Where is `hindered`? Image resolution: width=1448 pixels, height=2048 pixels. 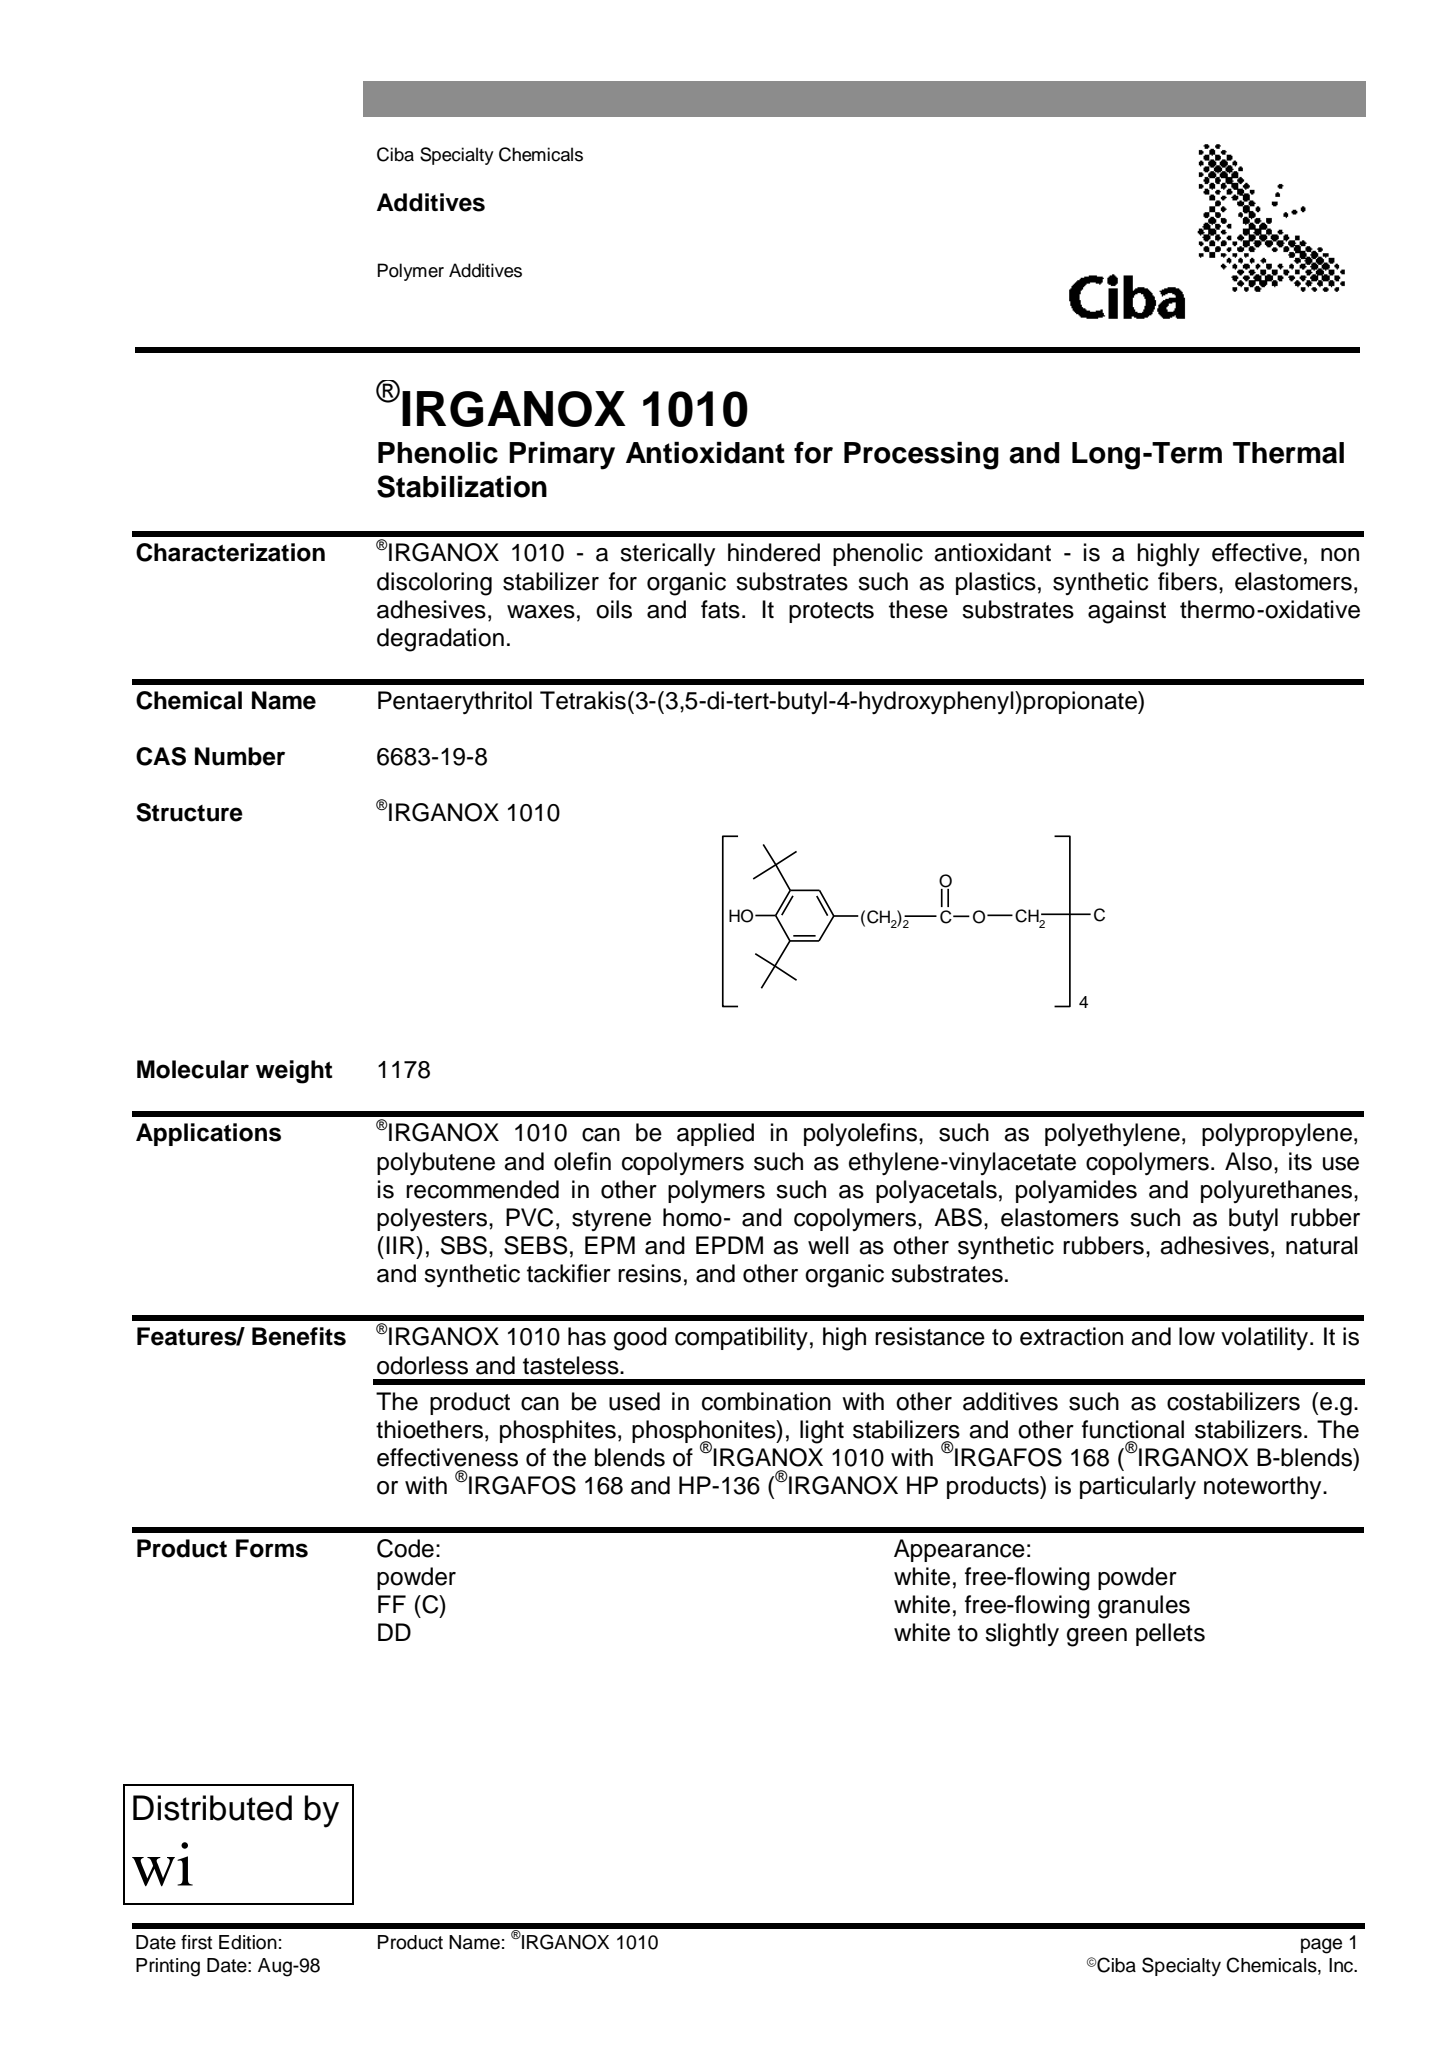
hindered is located at coordinates (774, 552).
